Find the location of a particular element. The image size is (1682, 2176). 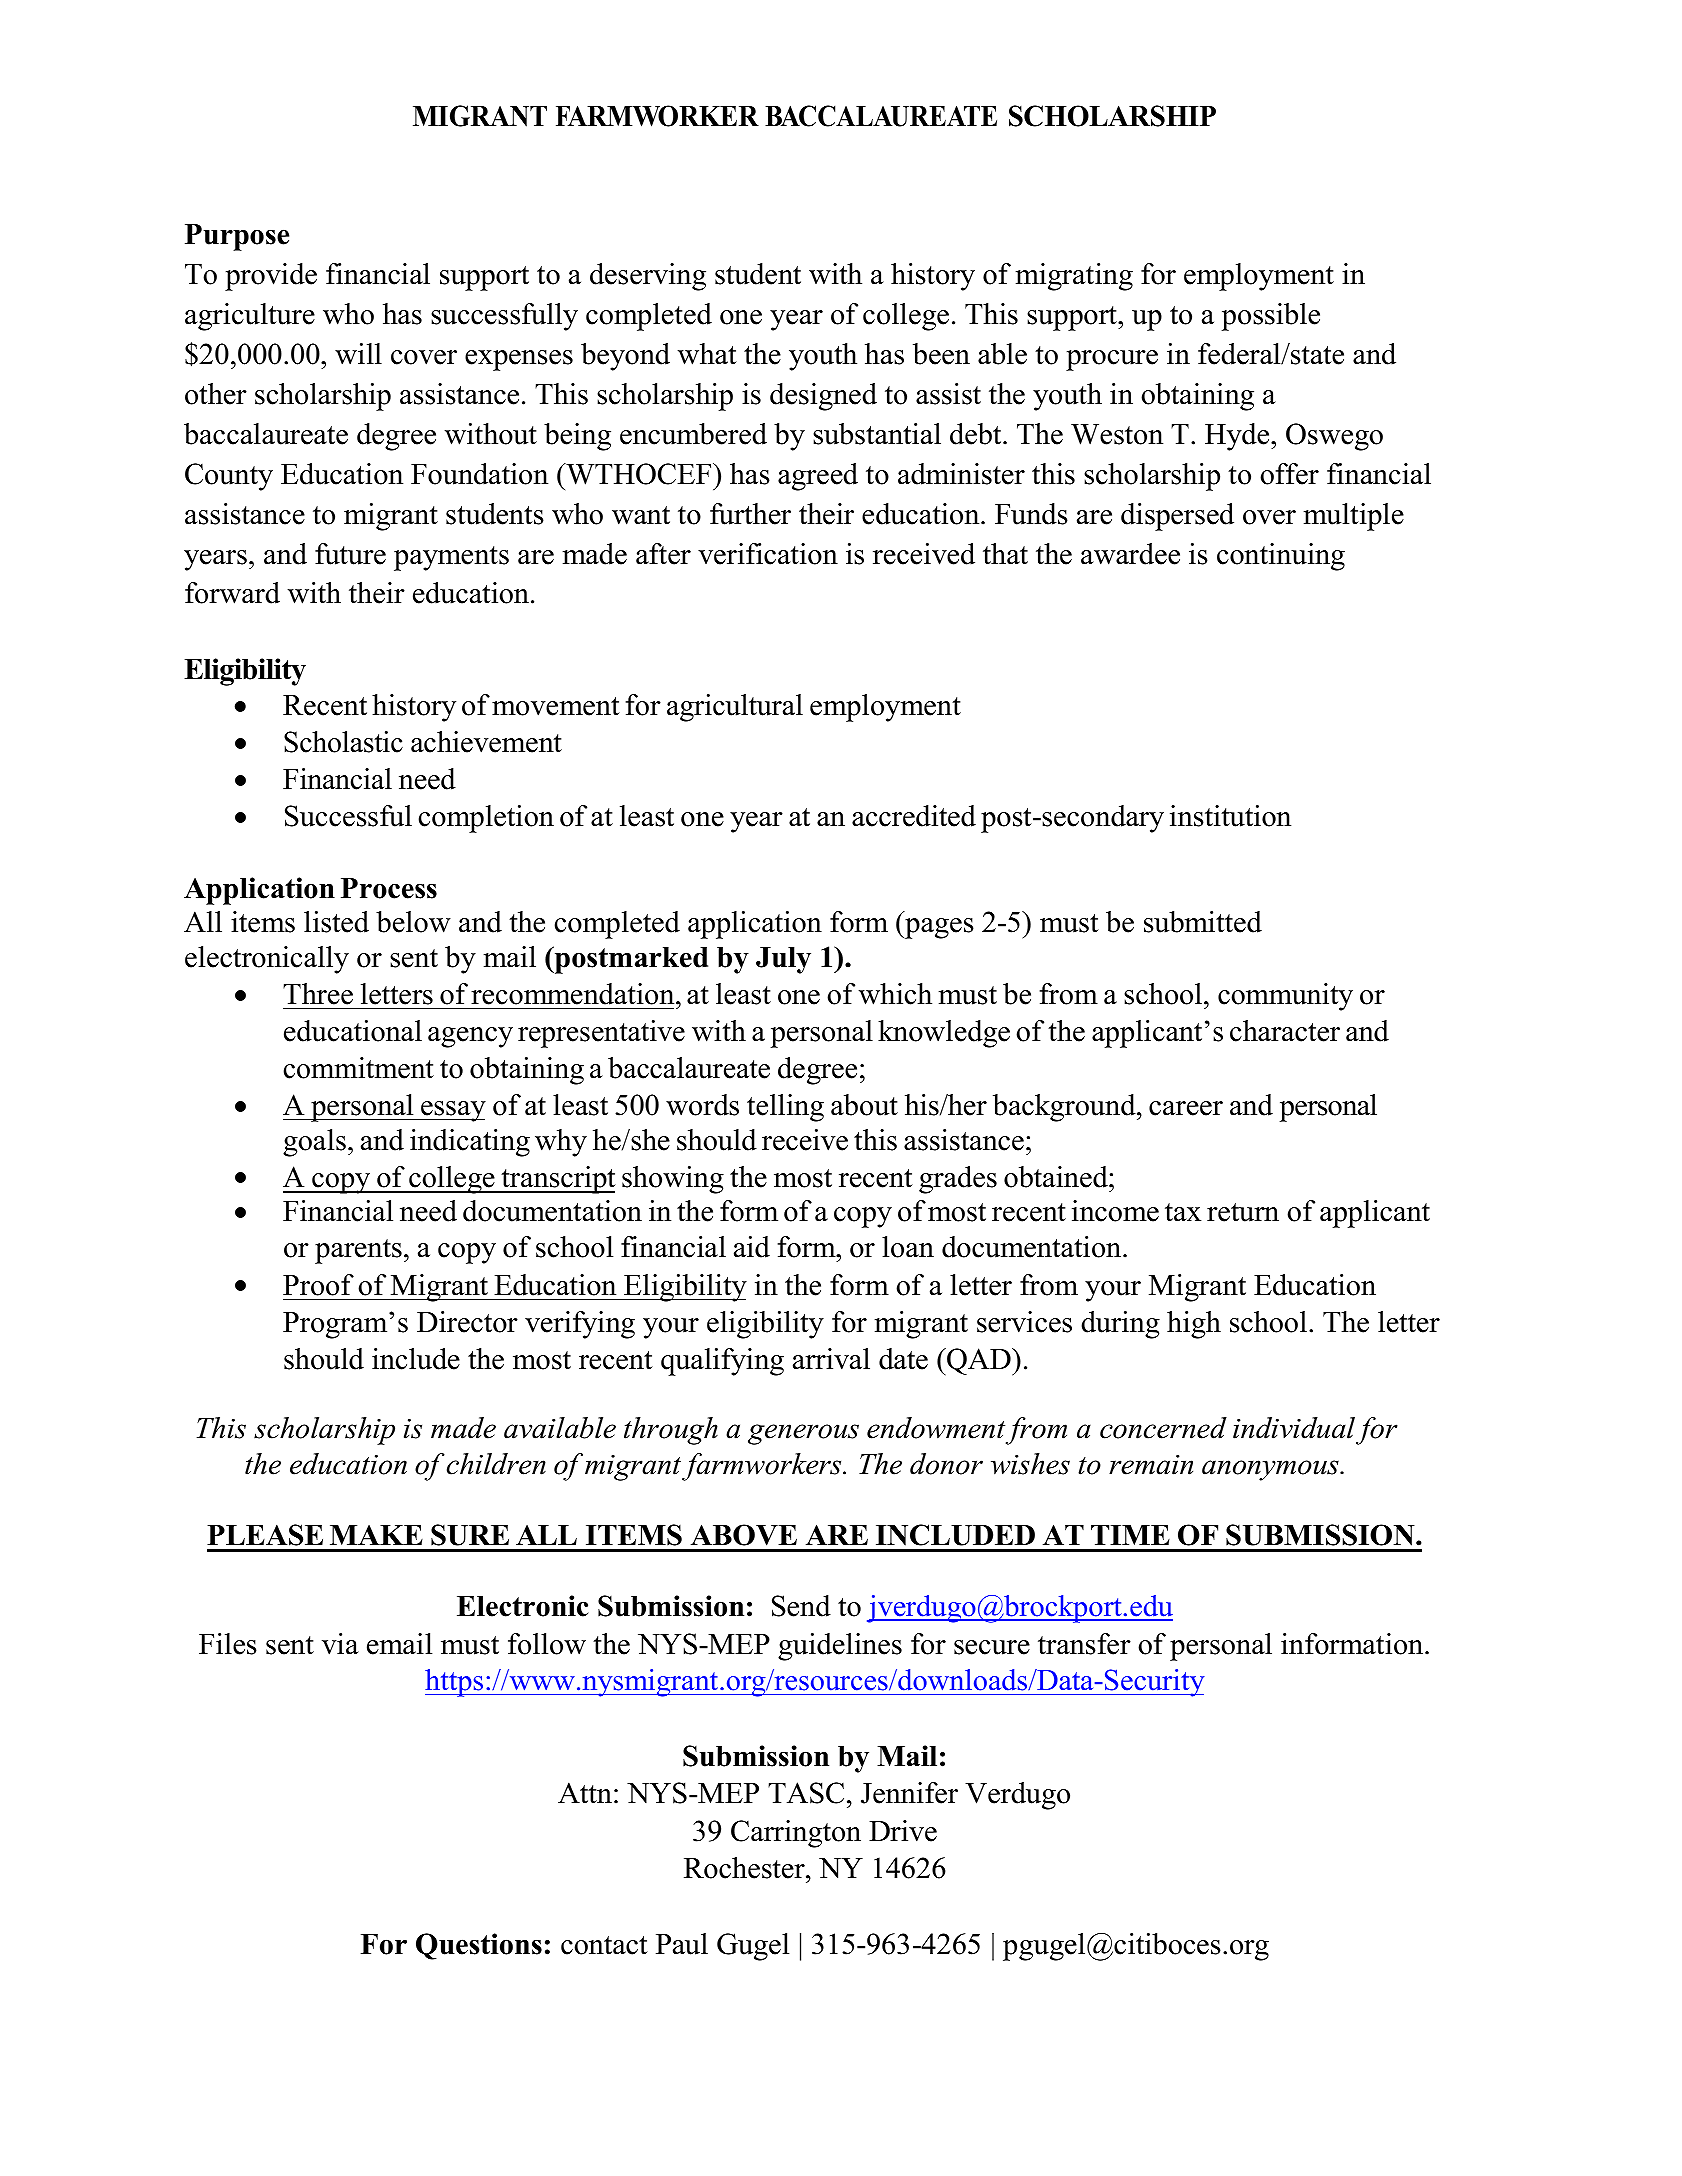

commitment is located at coordinates (358, 1068).
